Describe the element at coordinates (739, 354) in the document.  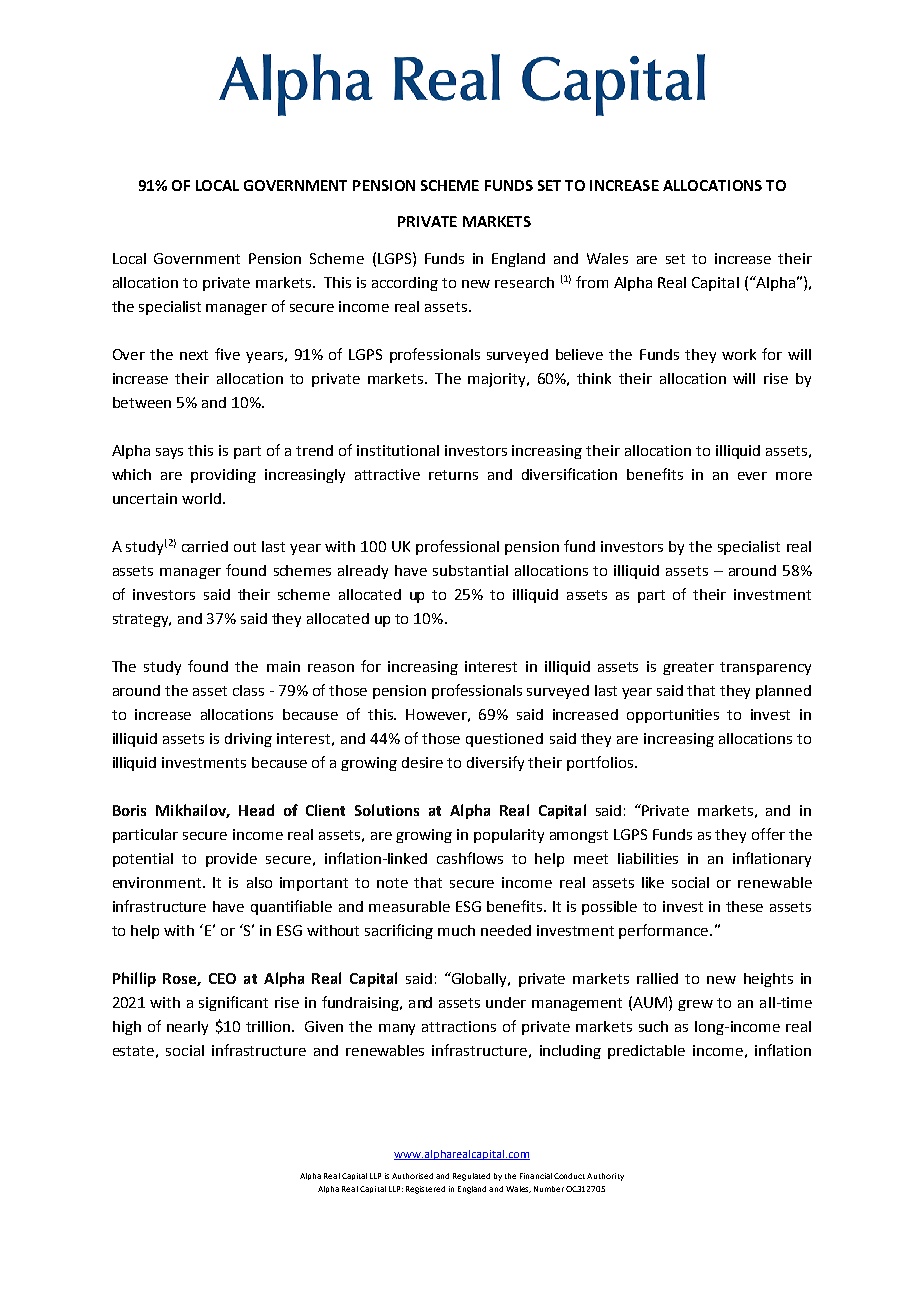
I see `work` at that location.
